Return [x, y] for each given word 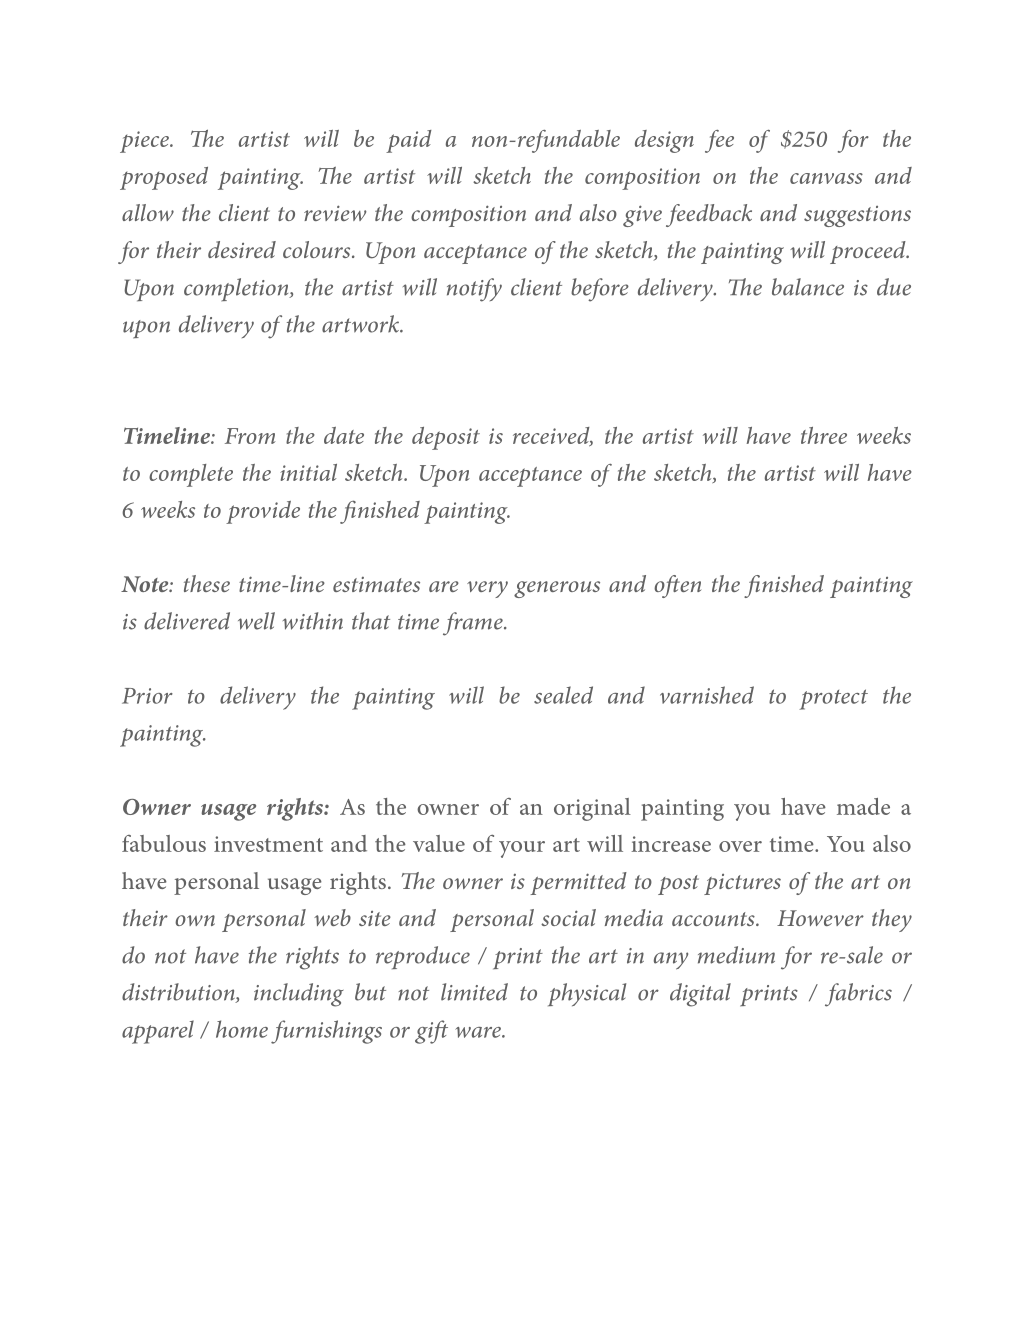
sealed [563, 695]
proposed [164, 178]
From [250, 436]
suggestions [857, 216]
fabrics [858, 995]
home [242, 1029]
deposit [446, 438]
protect [833, 699]
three [824, 435]
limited [474, 992]
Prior [147, 696]
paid [409, 141]
